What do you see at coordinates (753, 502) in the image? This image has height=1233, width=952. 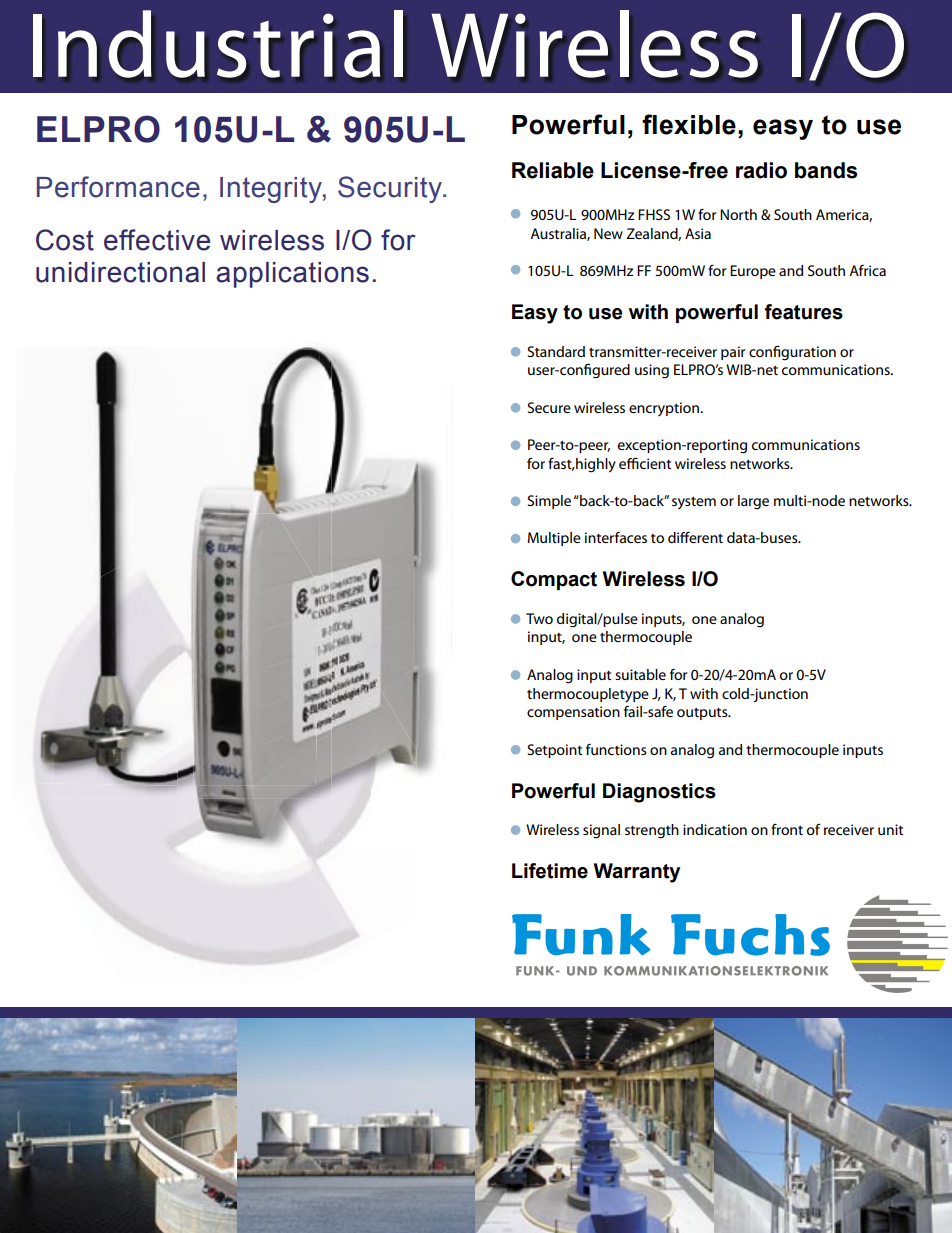 I see `large` at bounding box center [753, 502].
